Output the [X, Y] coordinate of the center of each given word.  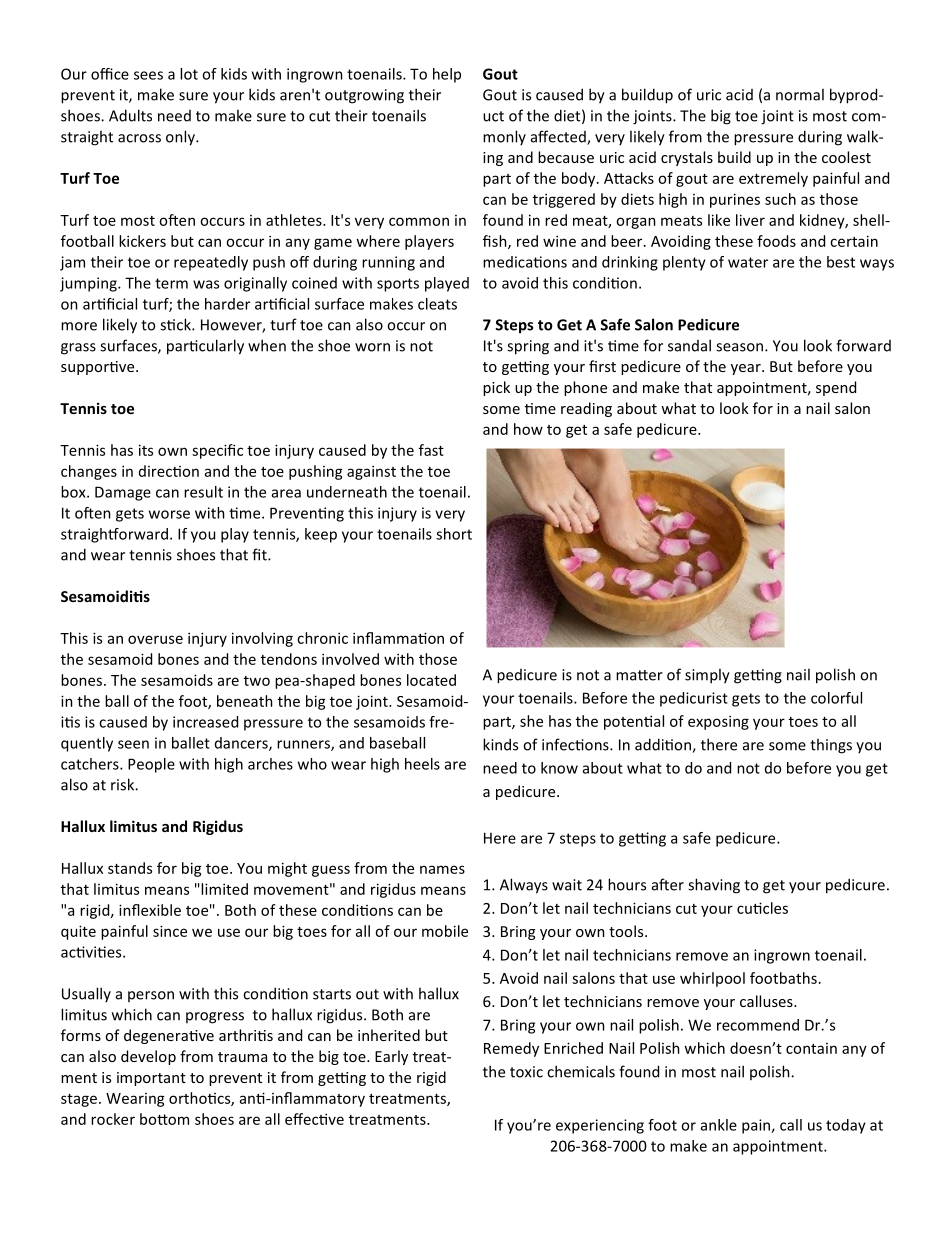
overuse [155, 639]
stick [176, 324]
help [447, 75]
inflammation [398, 638]
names [442, 869]
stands [130, 868]
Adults [130, 115]
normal [800, 94]
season [741, 347]
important [151, 1079]
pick [496, 388]
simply [707, 676]
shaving [714, 886]
